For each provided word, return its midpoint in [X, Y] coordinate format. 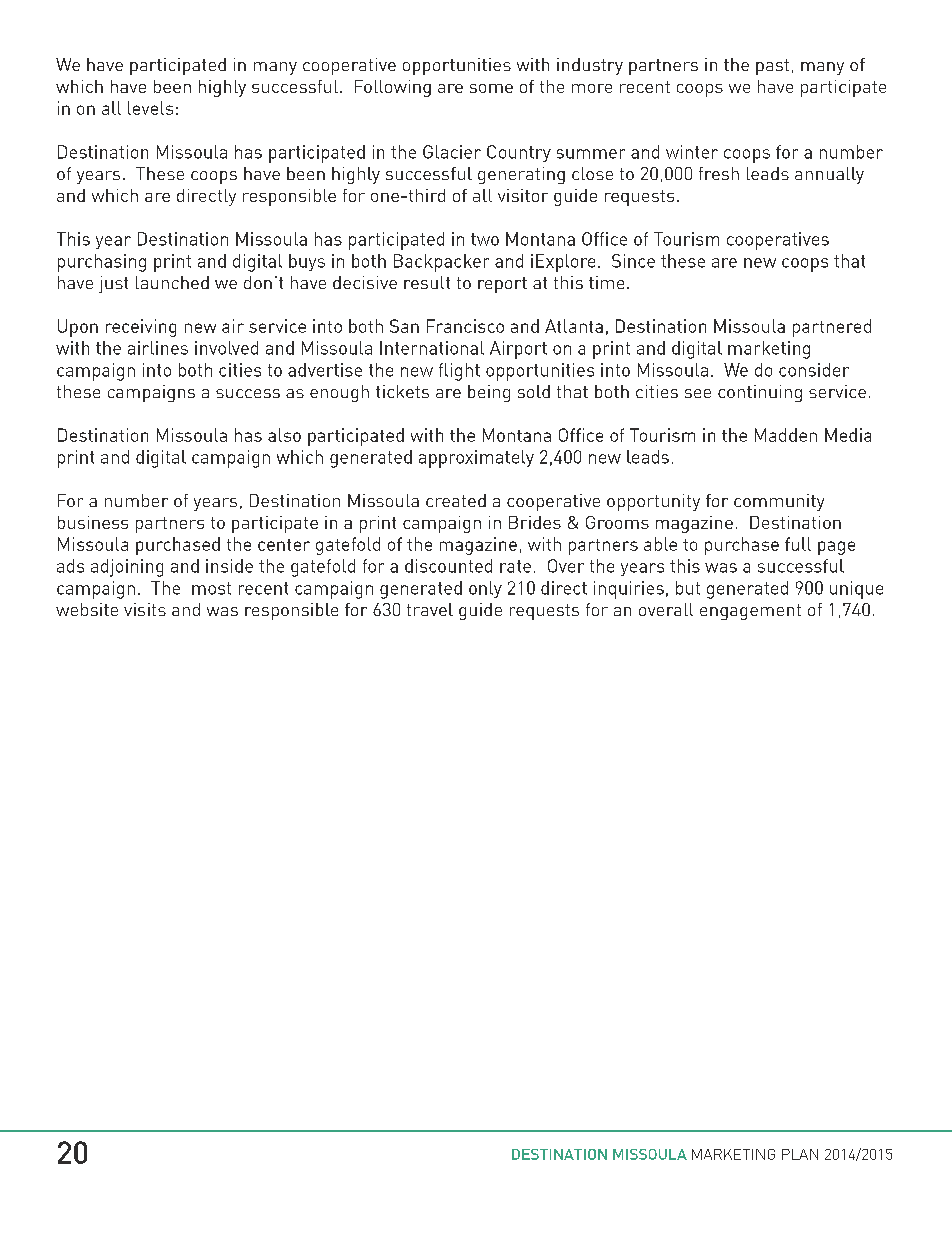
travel [430, 609]
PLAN [800, 1154]
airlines [158, 348]
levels [150, 108]
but [688, 588]
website [87, 609]
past [772, 67]
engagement [750, 612]
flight [459, 372]
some [491, 88]
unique [856, 590]
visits [145, 609]
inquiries [629, 590]
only [485, 589]
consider [814, 370]
